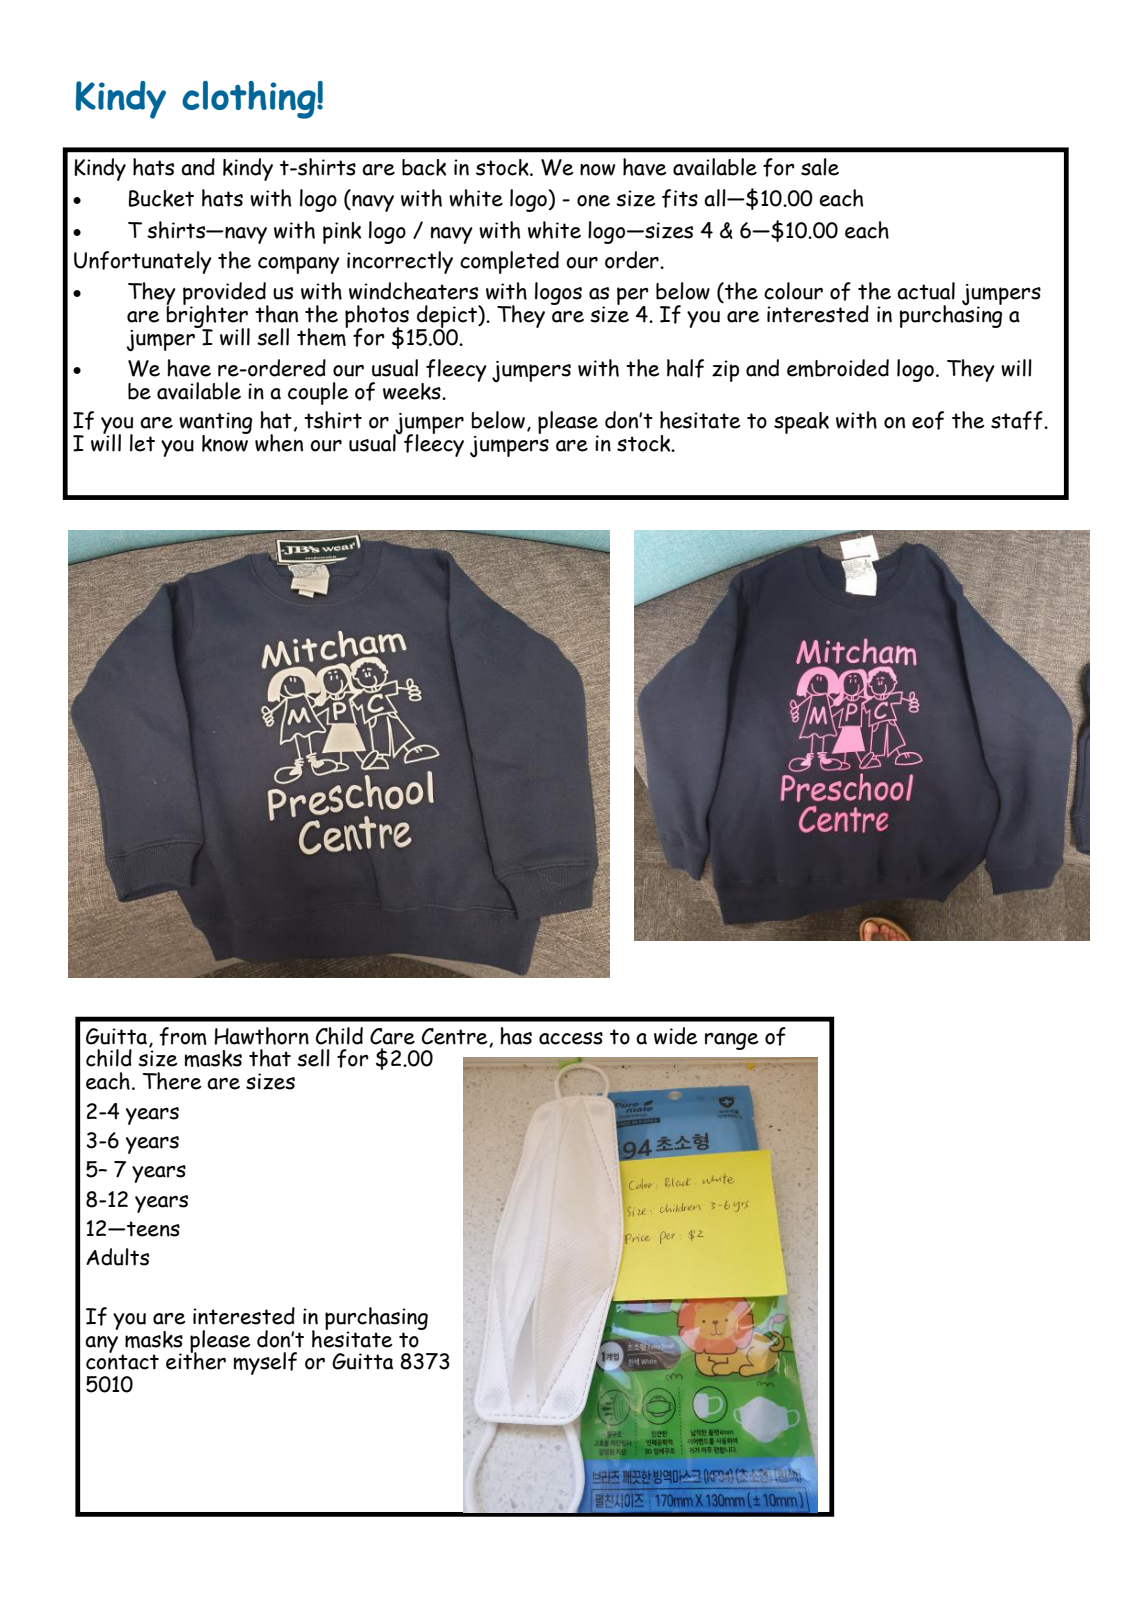 This screenshot has width=1135, height=1605. Describe the element at coordinates (571, 1038) in the screenshot. I see `access` at that location.
